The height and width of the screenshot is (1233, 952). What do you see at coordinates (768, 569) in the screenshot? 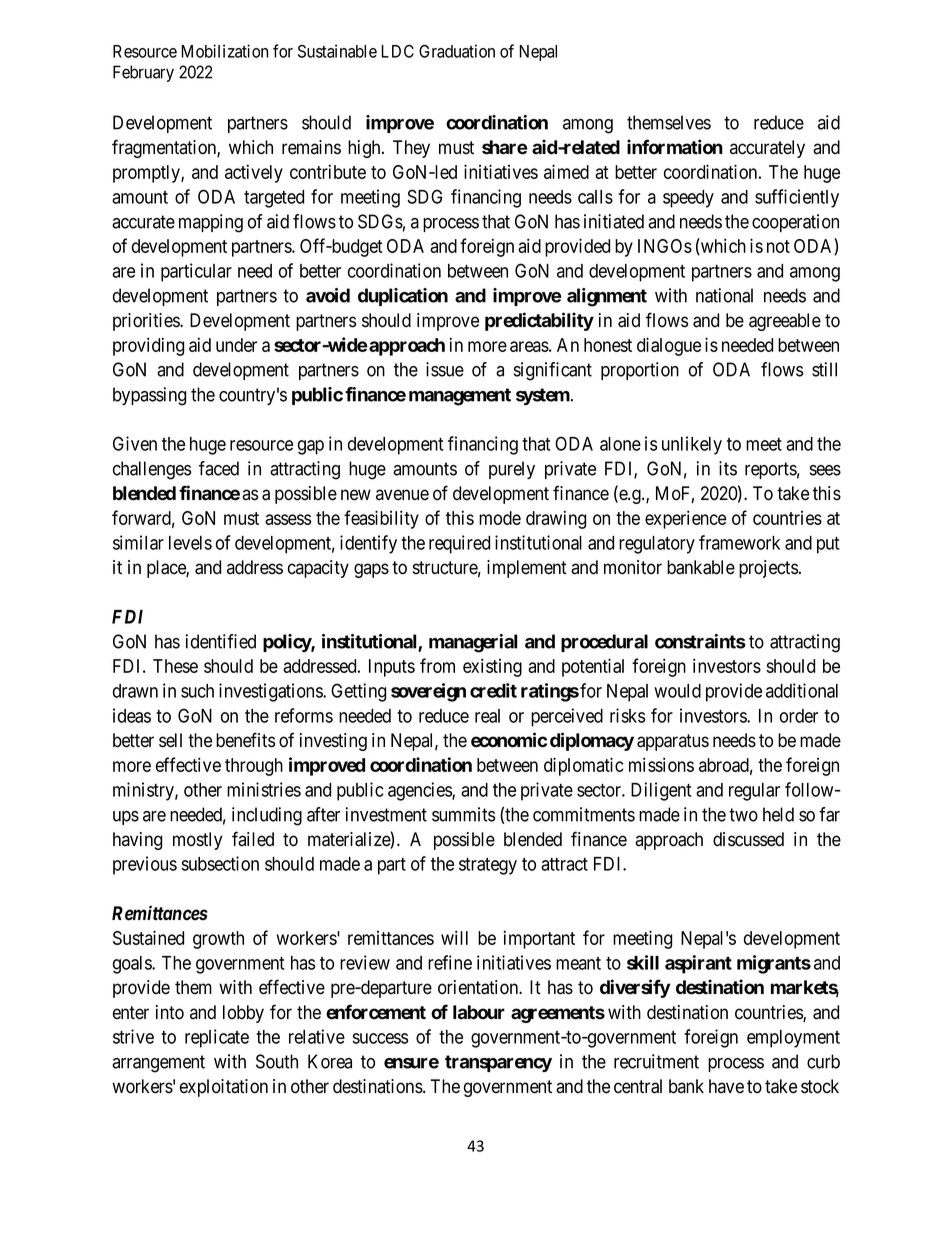
I see `projects` at bounding box center [768, 569].
